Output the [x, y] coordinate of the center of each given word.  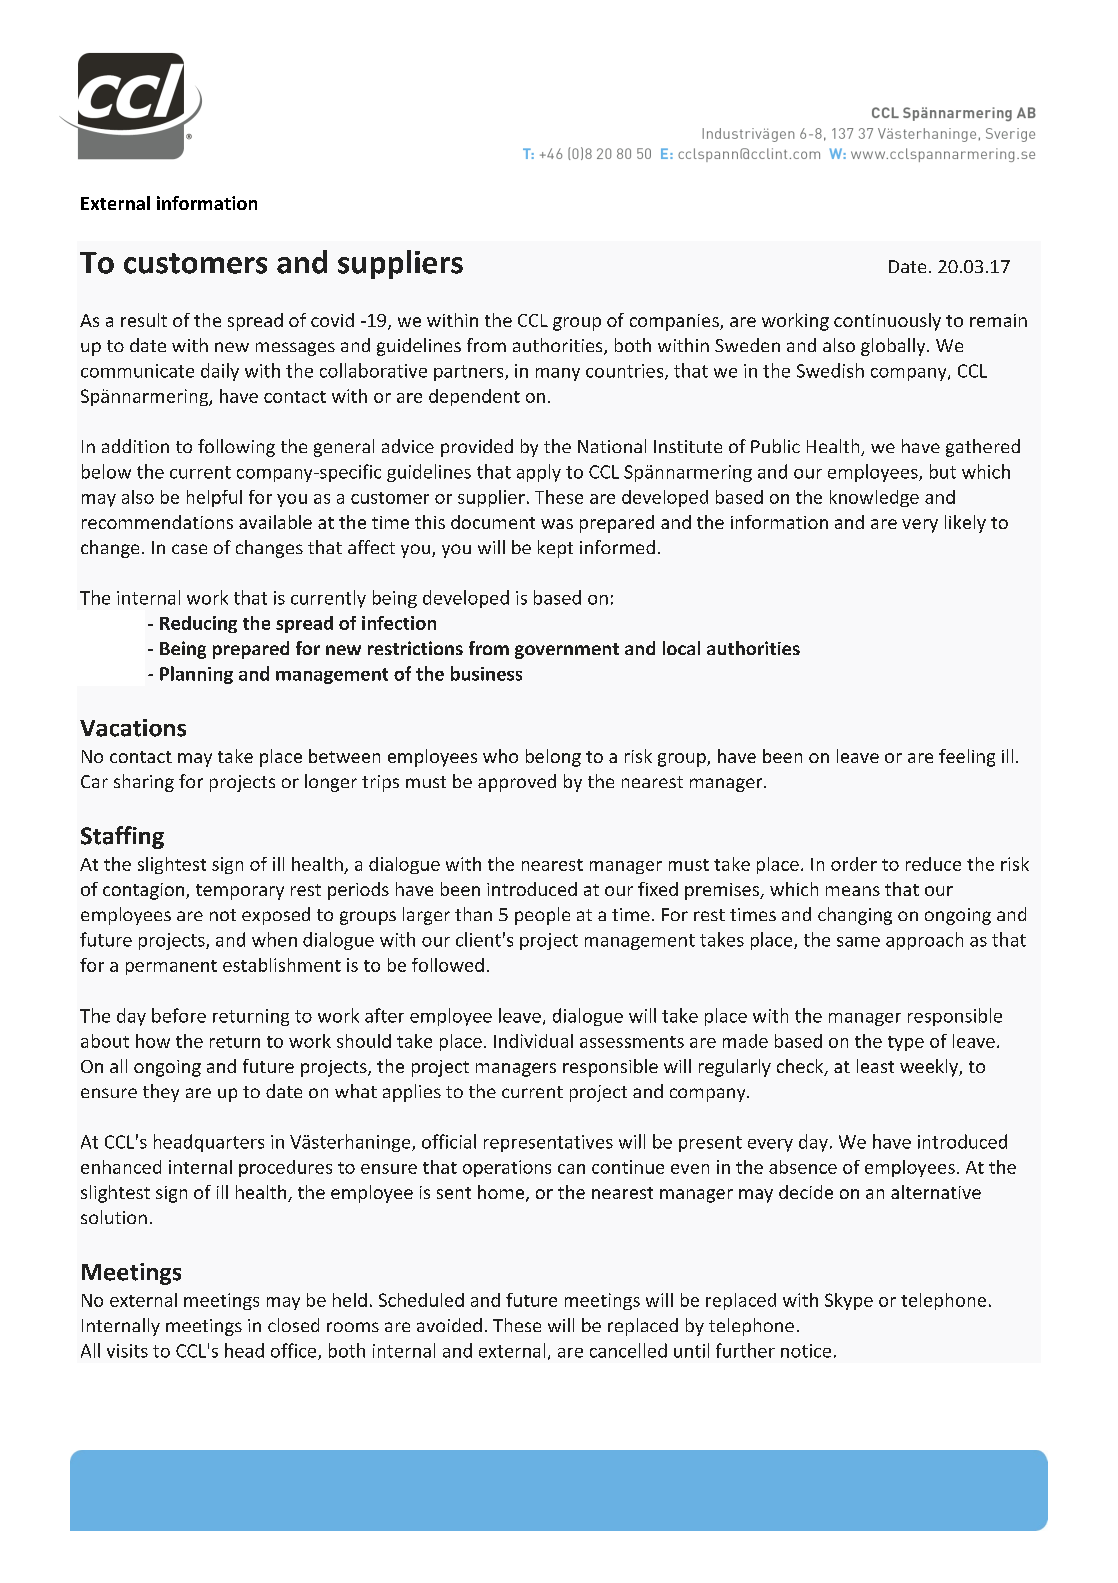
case [189, 549]
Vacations [133, 728]
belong [553, 758]
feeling [967, 758]
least [875, 1066]
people [542, 916]
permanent [171, 967]
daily [220, 372]
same [858, 942]
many [558, 374]
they [161, 1093]
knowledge [874, 498]
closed [293, 1325]
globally [894, 347]
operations [507, 1168]
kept [555, 549]
